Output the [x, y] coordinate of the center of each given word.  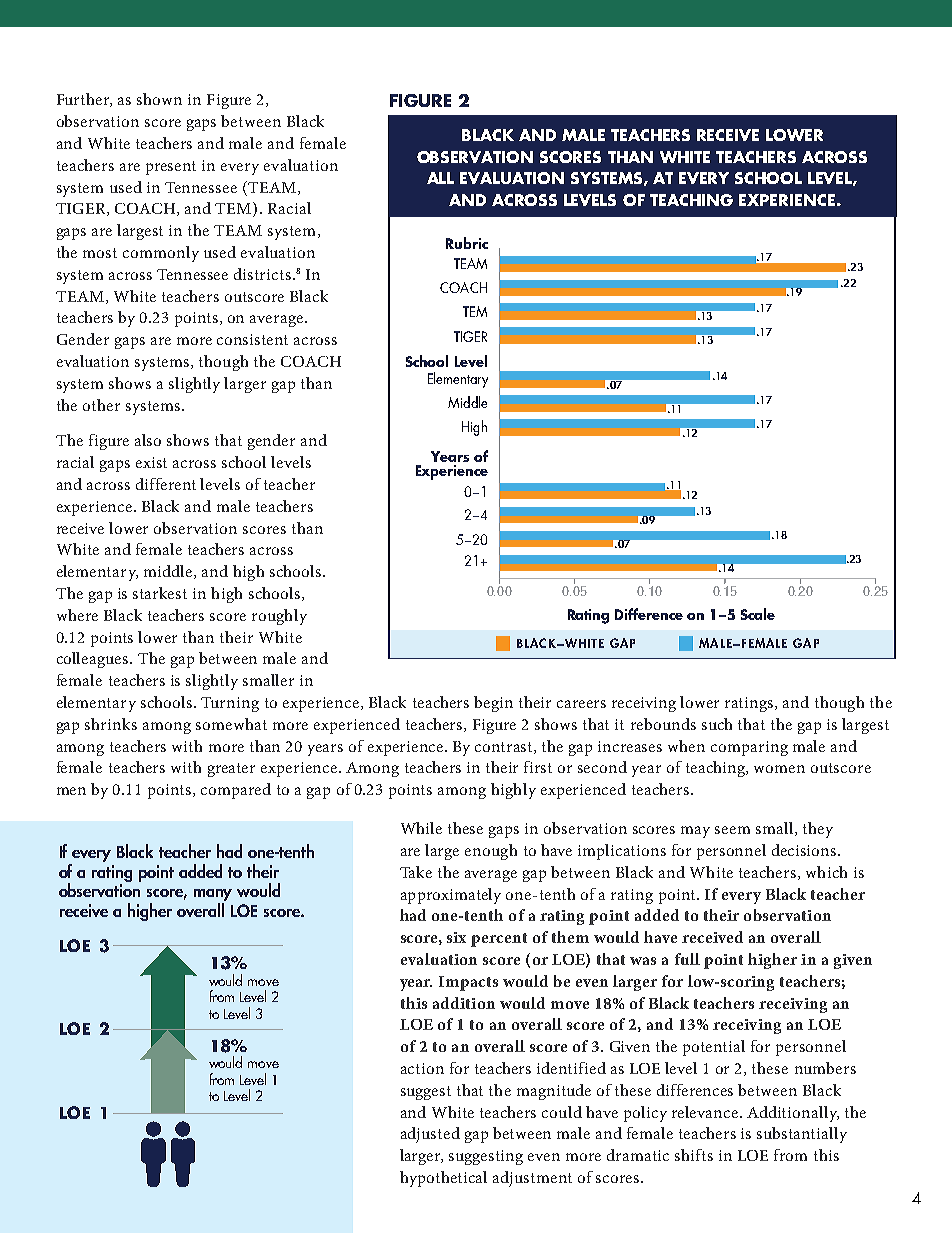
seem [732, 830]
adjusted [430, 1135]
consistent [252, 339]
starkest [160, 593]
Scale [758, 614]
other [101, 405]
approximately [451, 896]
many [213, 896]
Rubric [467, 243]
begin [493, 704]
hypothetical [443, 1179]
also [148, 440]
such [717, 724]
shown [159, 99]
